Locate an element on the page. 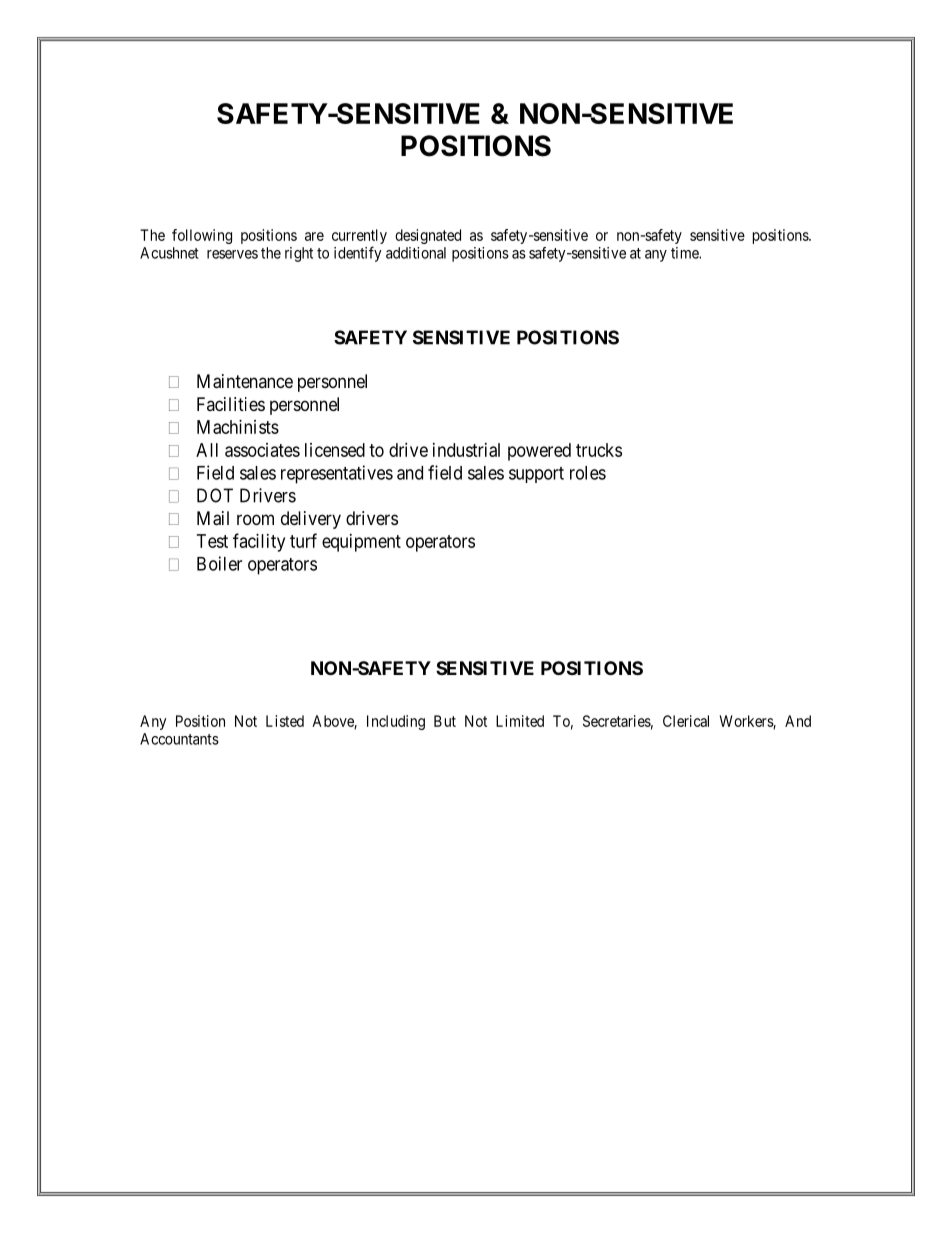 This page has width=952, height=1233. Clerical is located at coordinates (686, 721).
